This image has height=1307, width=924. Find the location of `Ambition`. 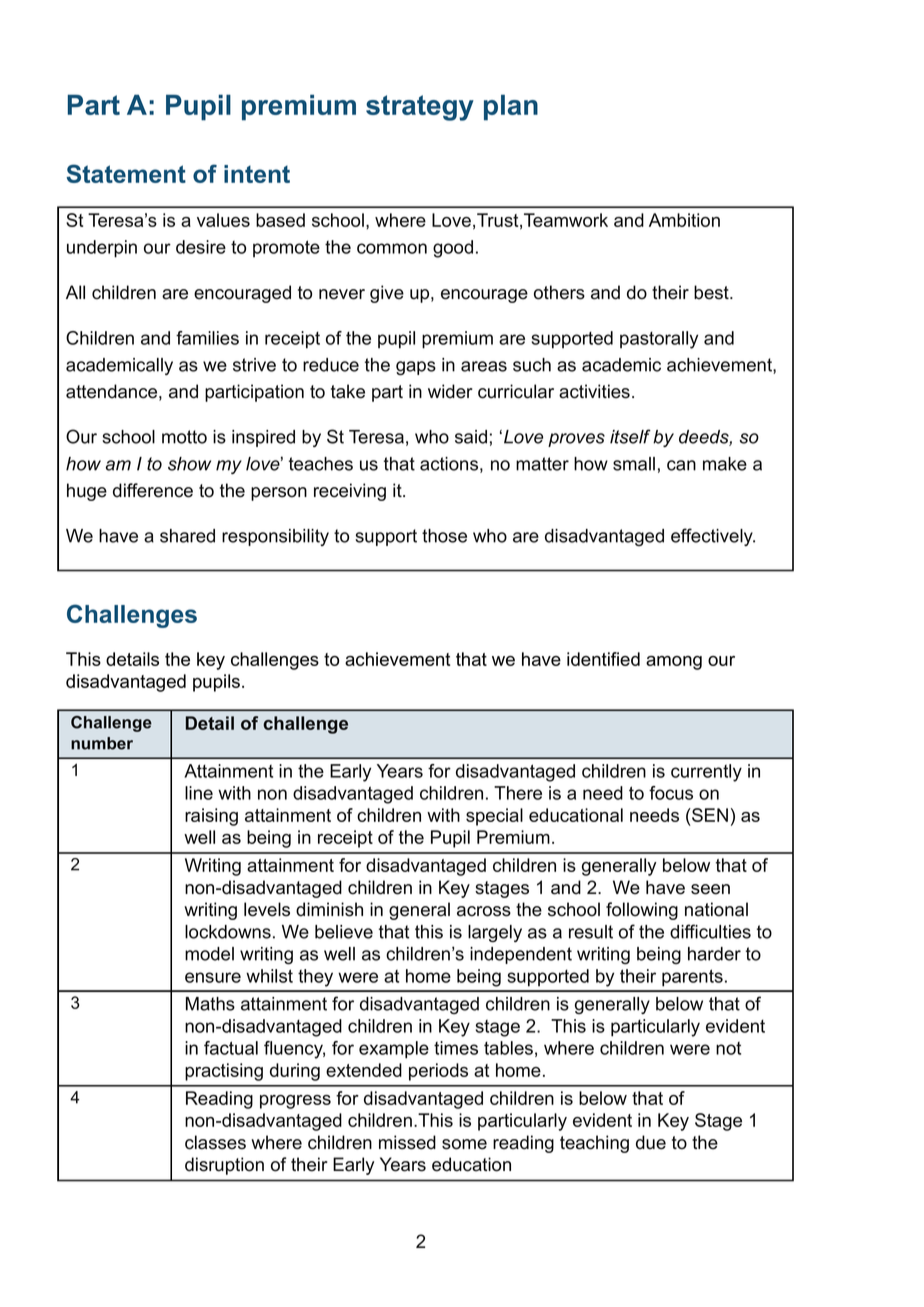

Ambition is located at coordinates (684, 220).
